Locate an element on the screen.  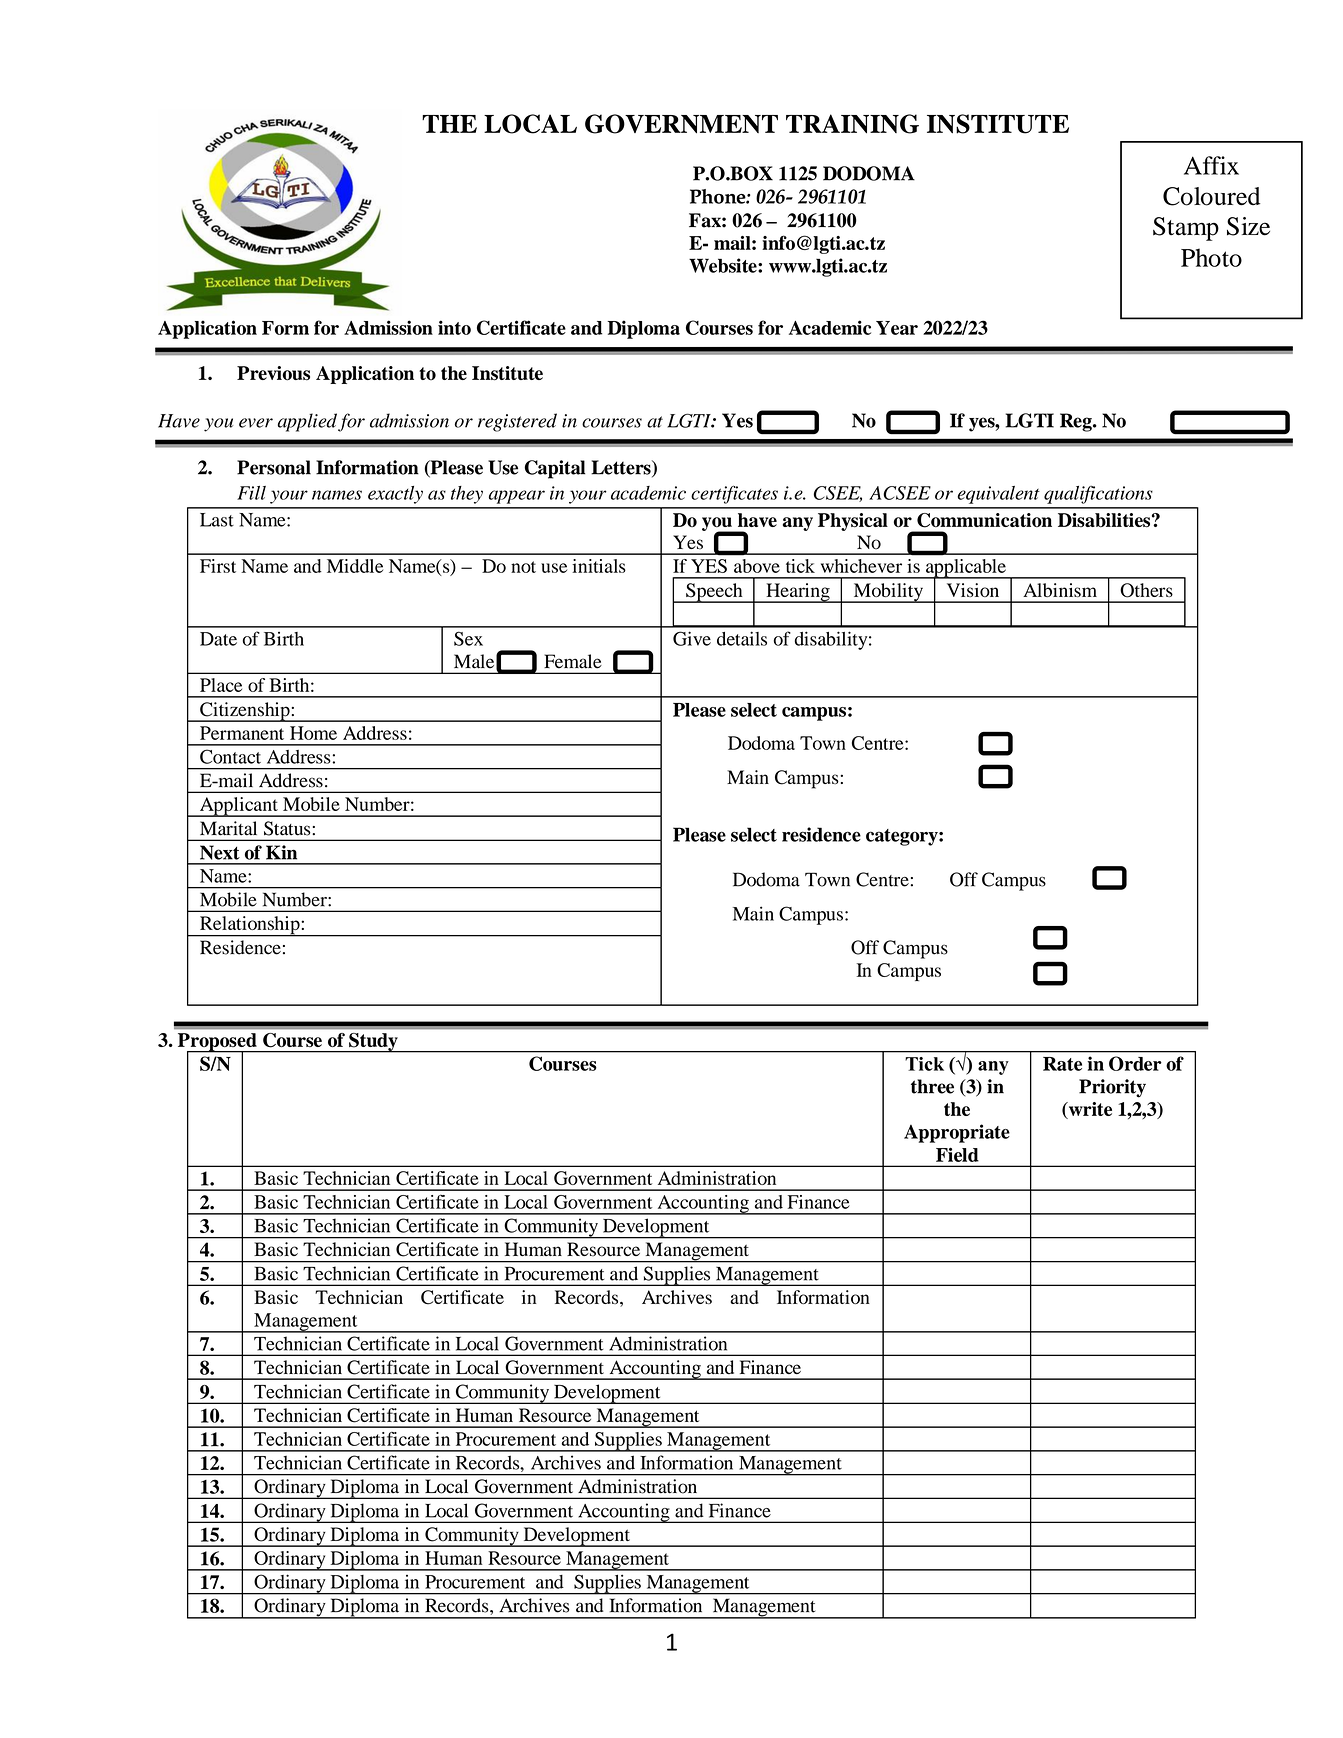
TRAINING is located at coordinates (852, 124).
